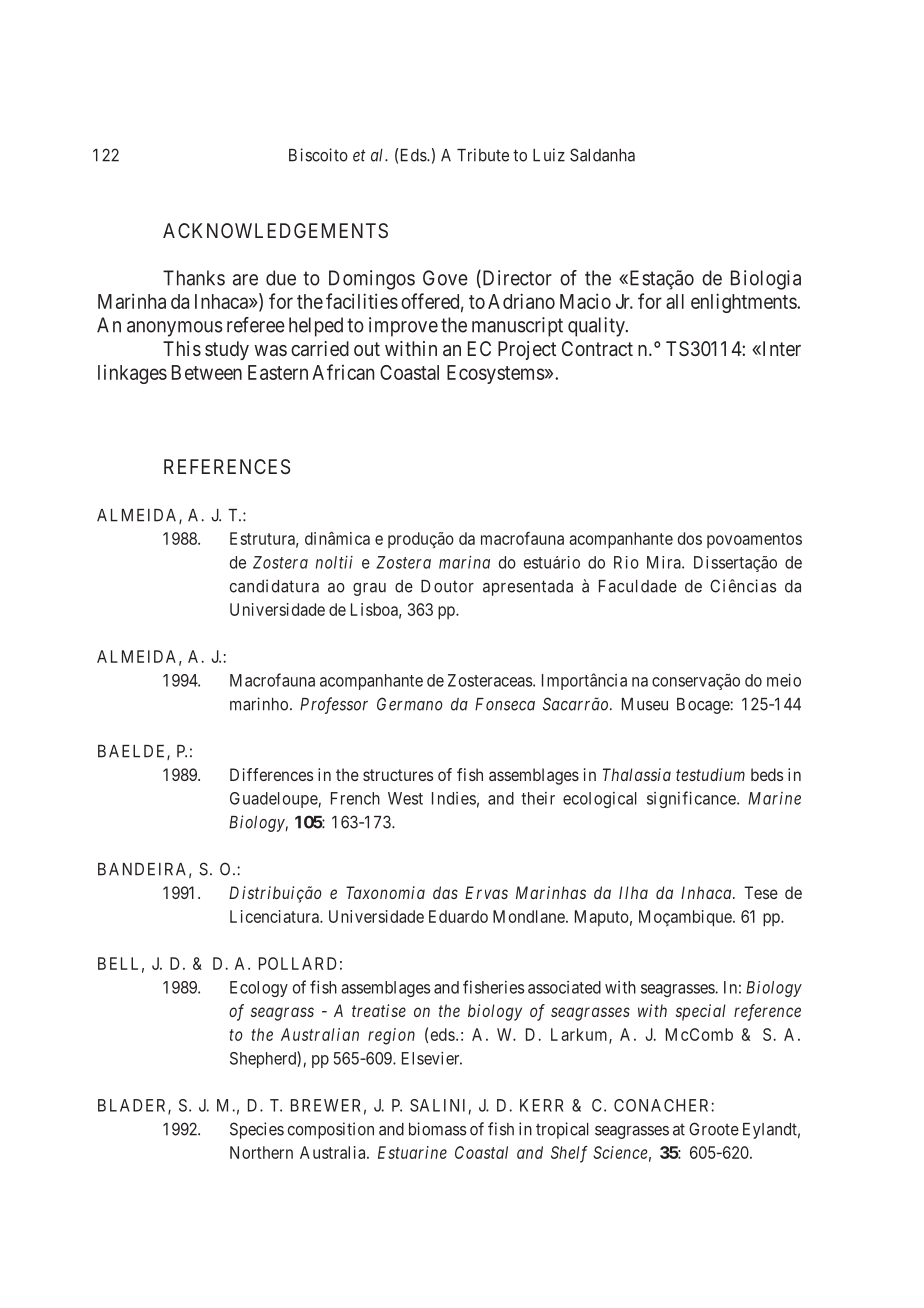  I want to click on dos, so click(690, 538).
